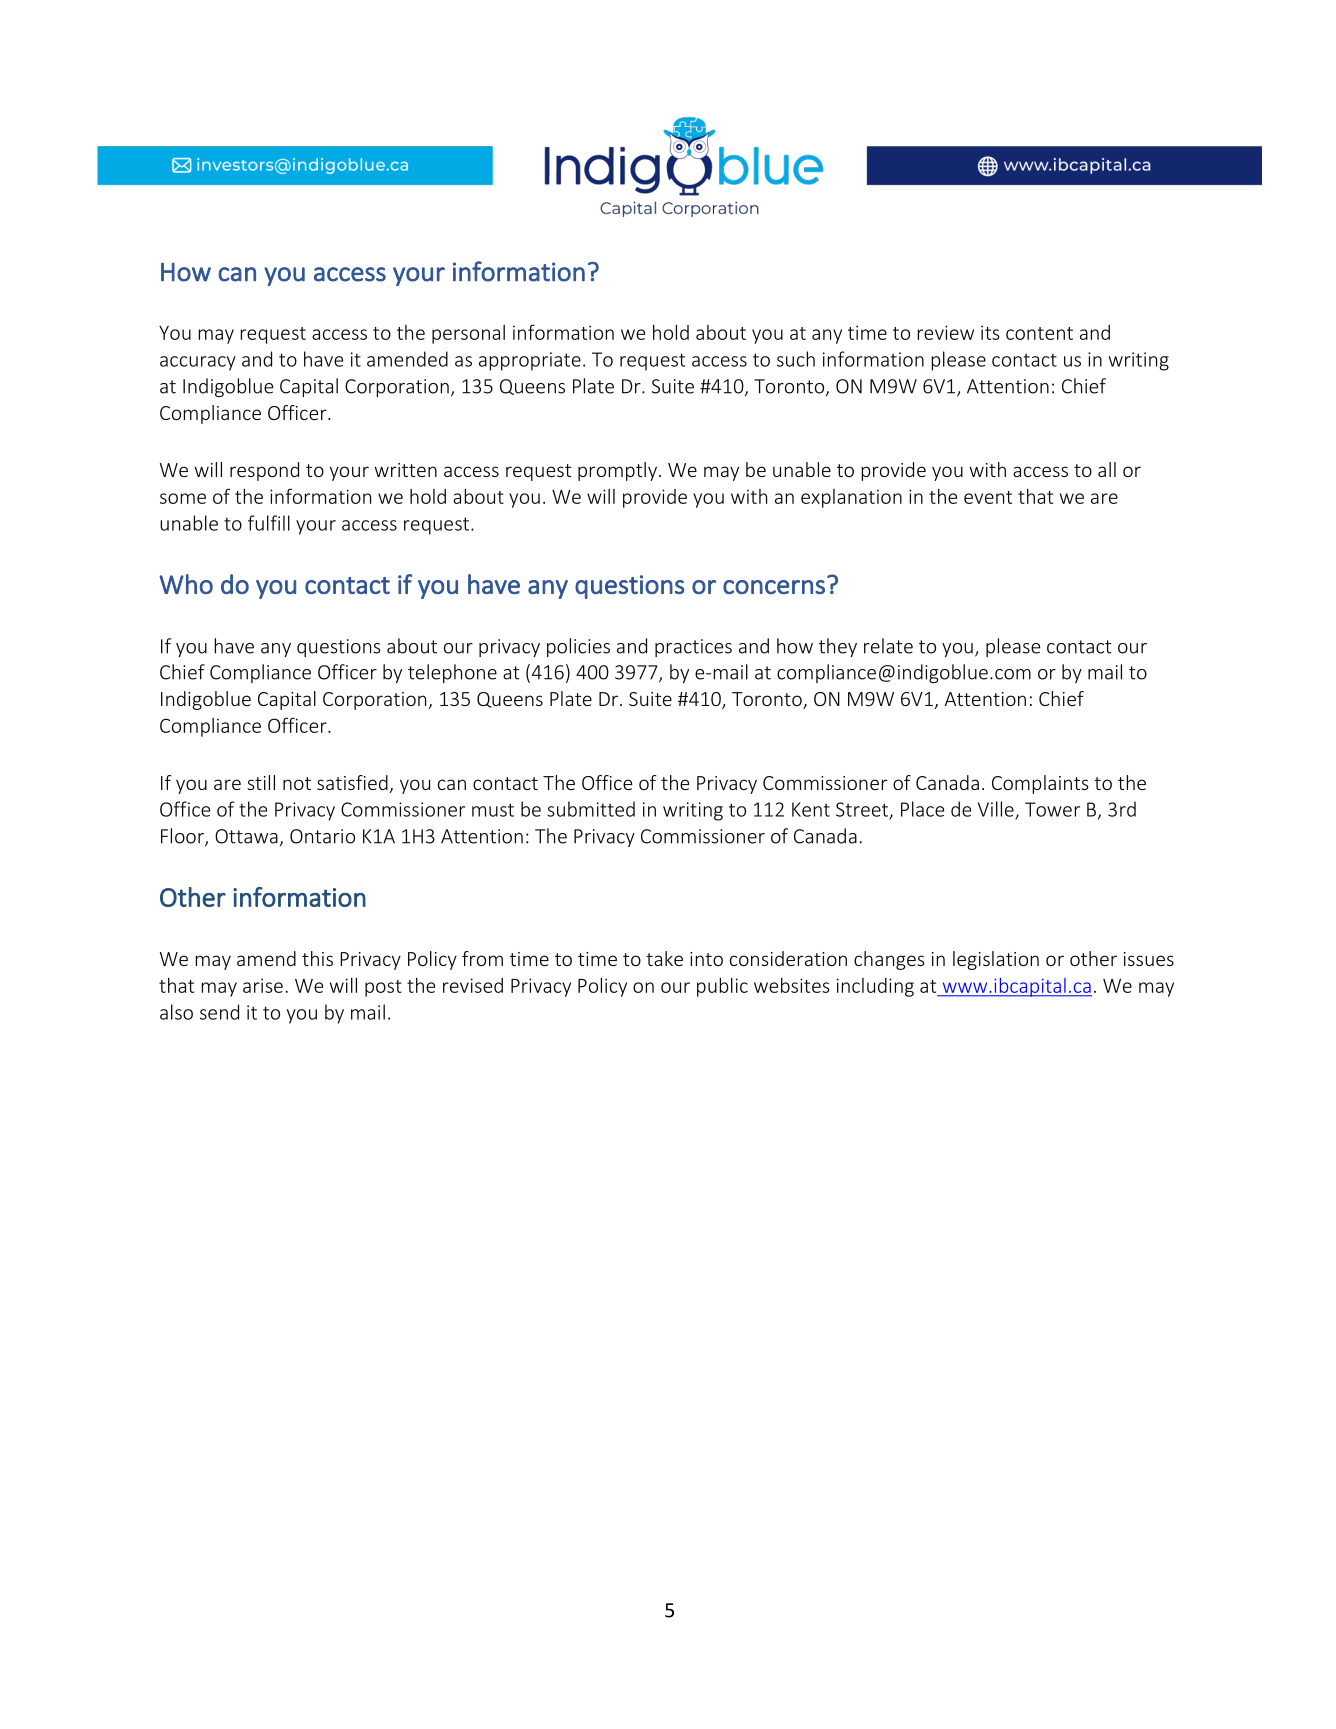  Describe the element at coordinates (796, 359) in the document. I see `such` at that location.
